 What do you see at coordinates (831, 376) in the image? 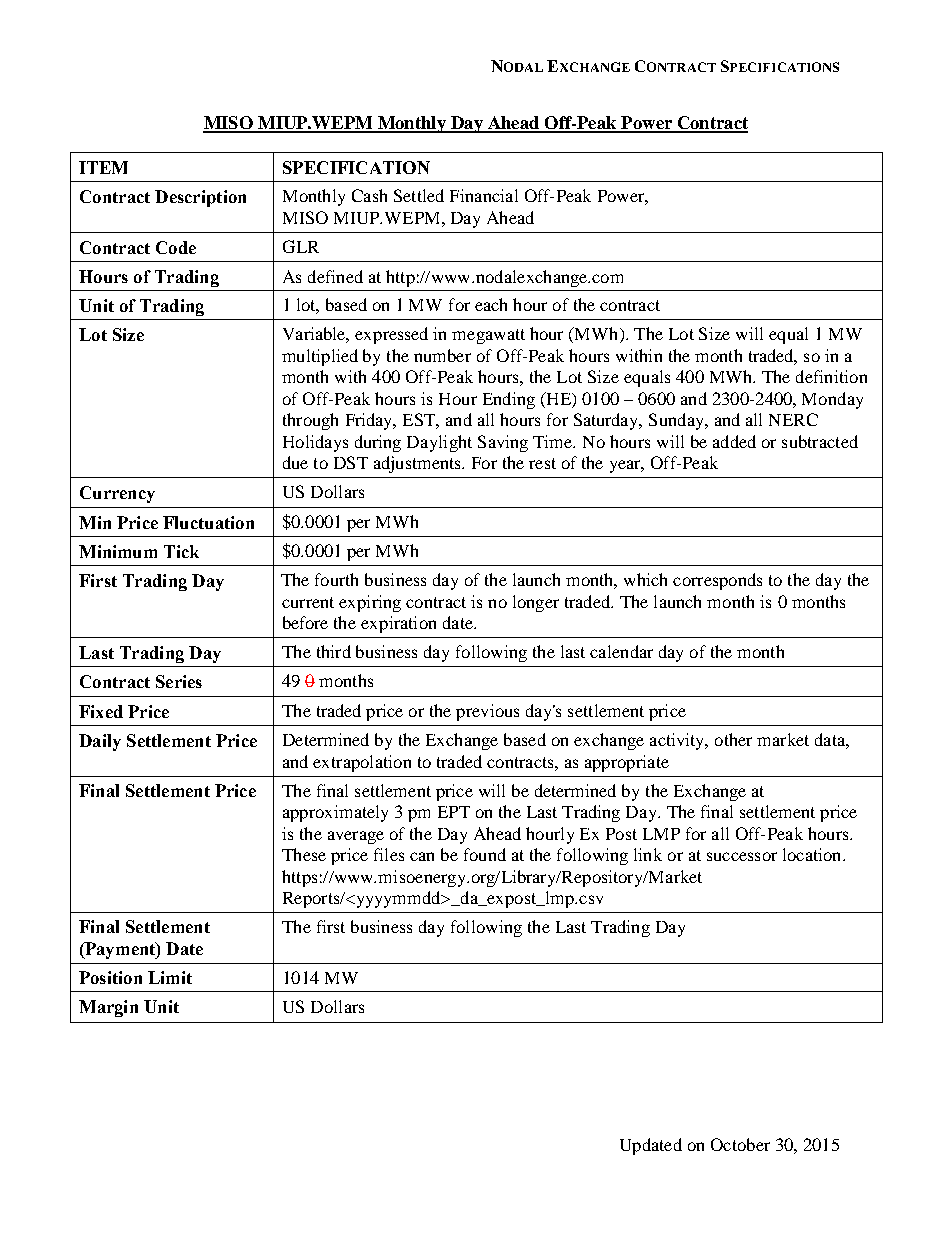
I see `definition` at bounding box center [831, 376].
